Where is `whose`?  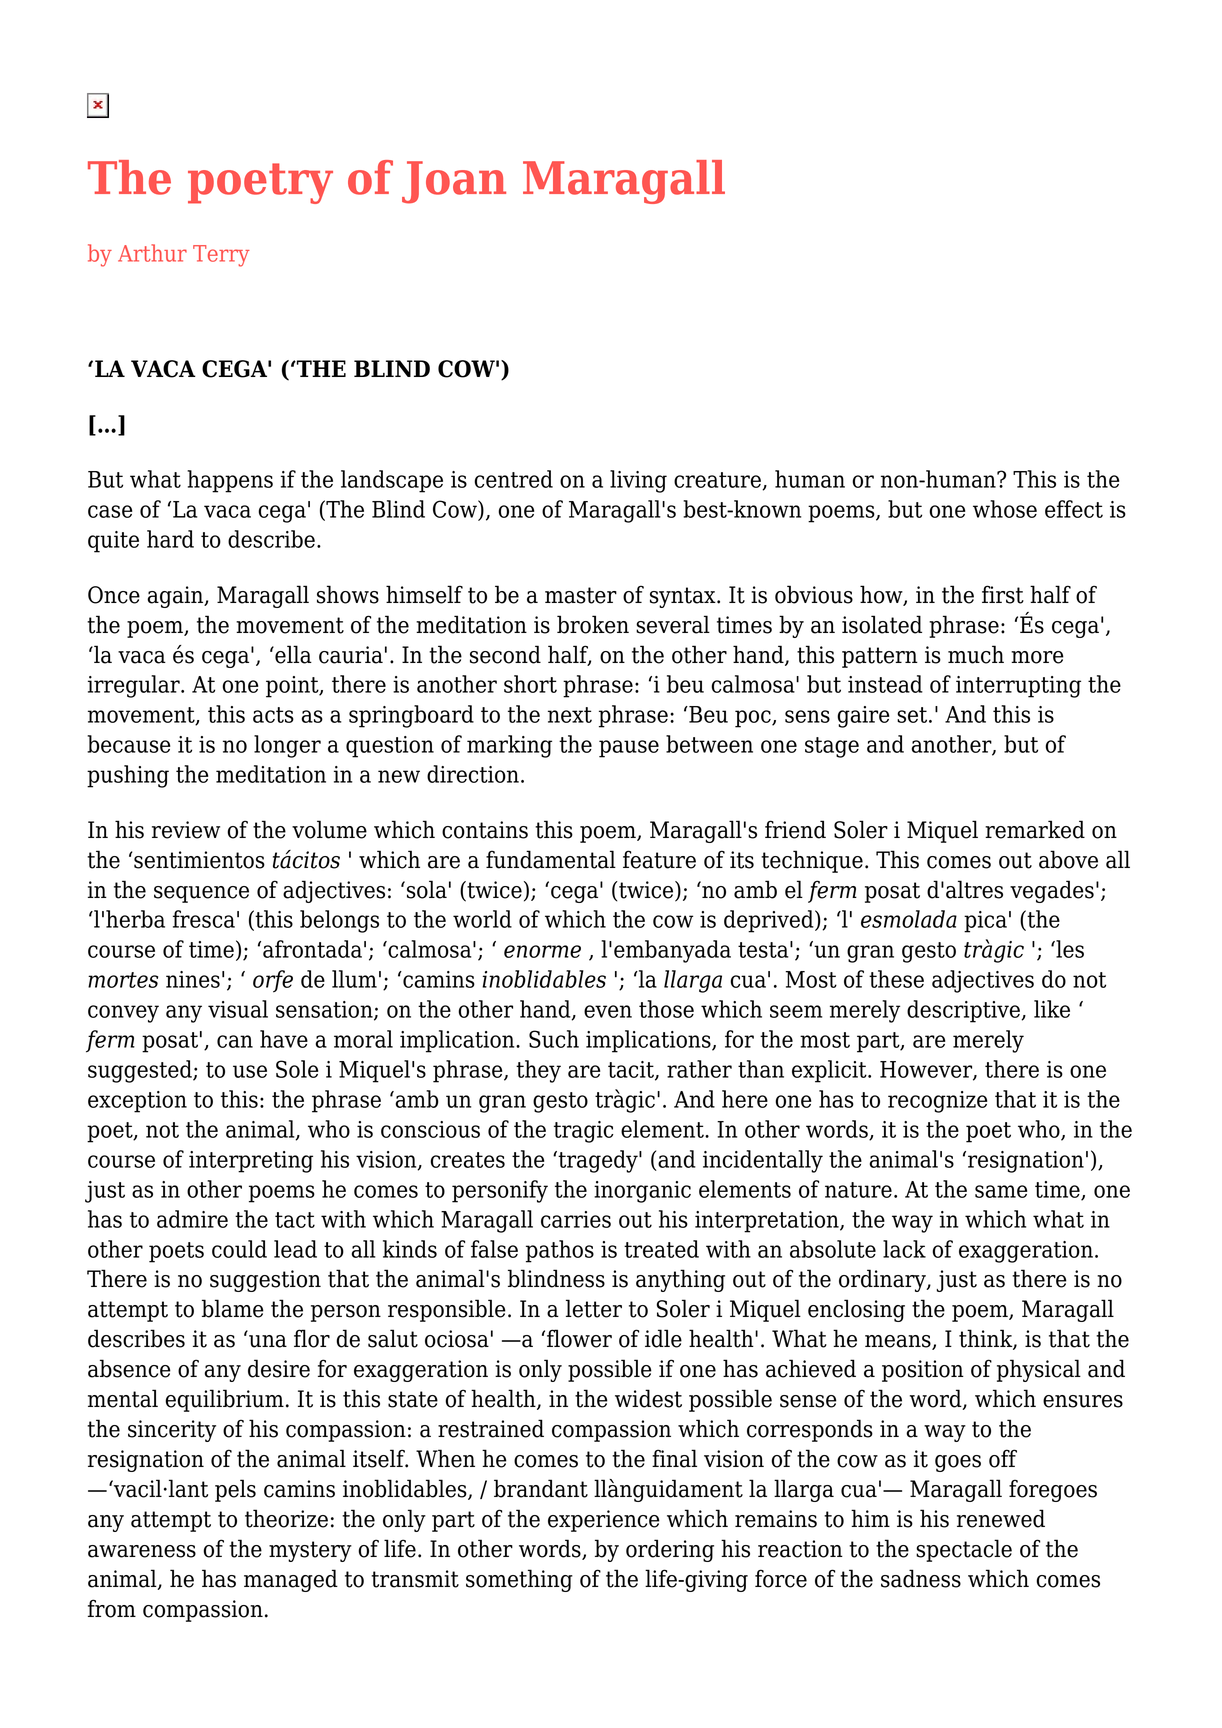 whose is located at coordinates (1005, 509).
